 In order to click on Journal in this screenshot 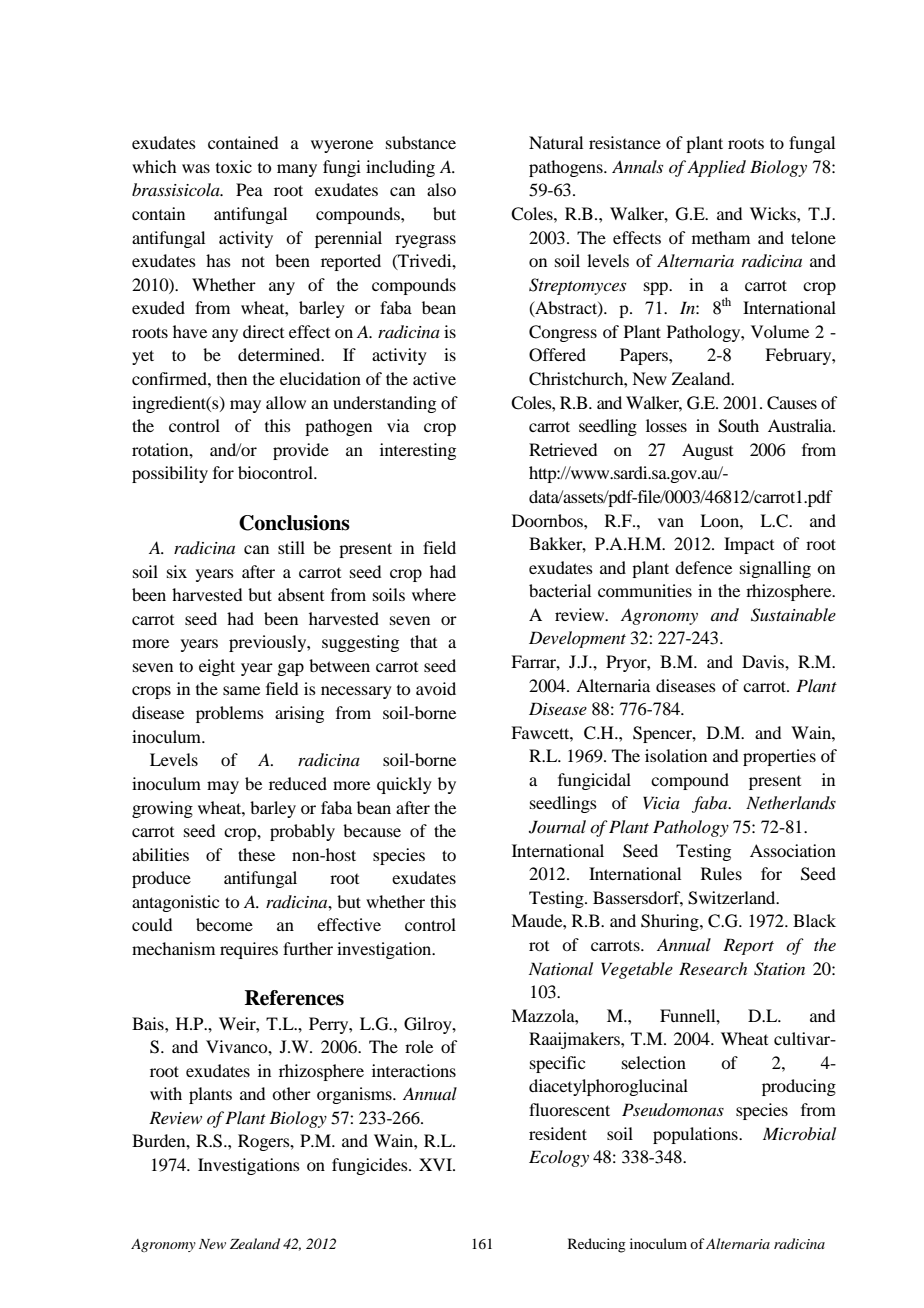, I will do `click(557, 827)`.
